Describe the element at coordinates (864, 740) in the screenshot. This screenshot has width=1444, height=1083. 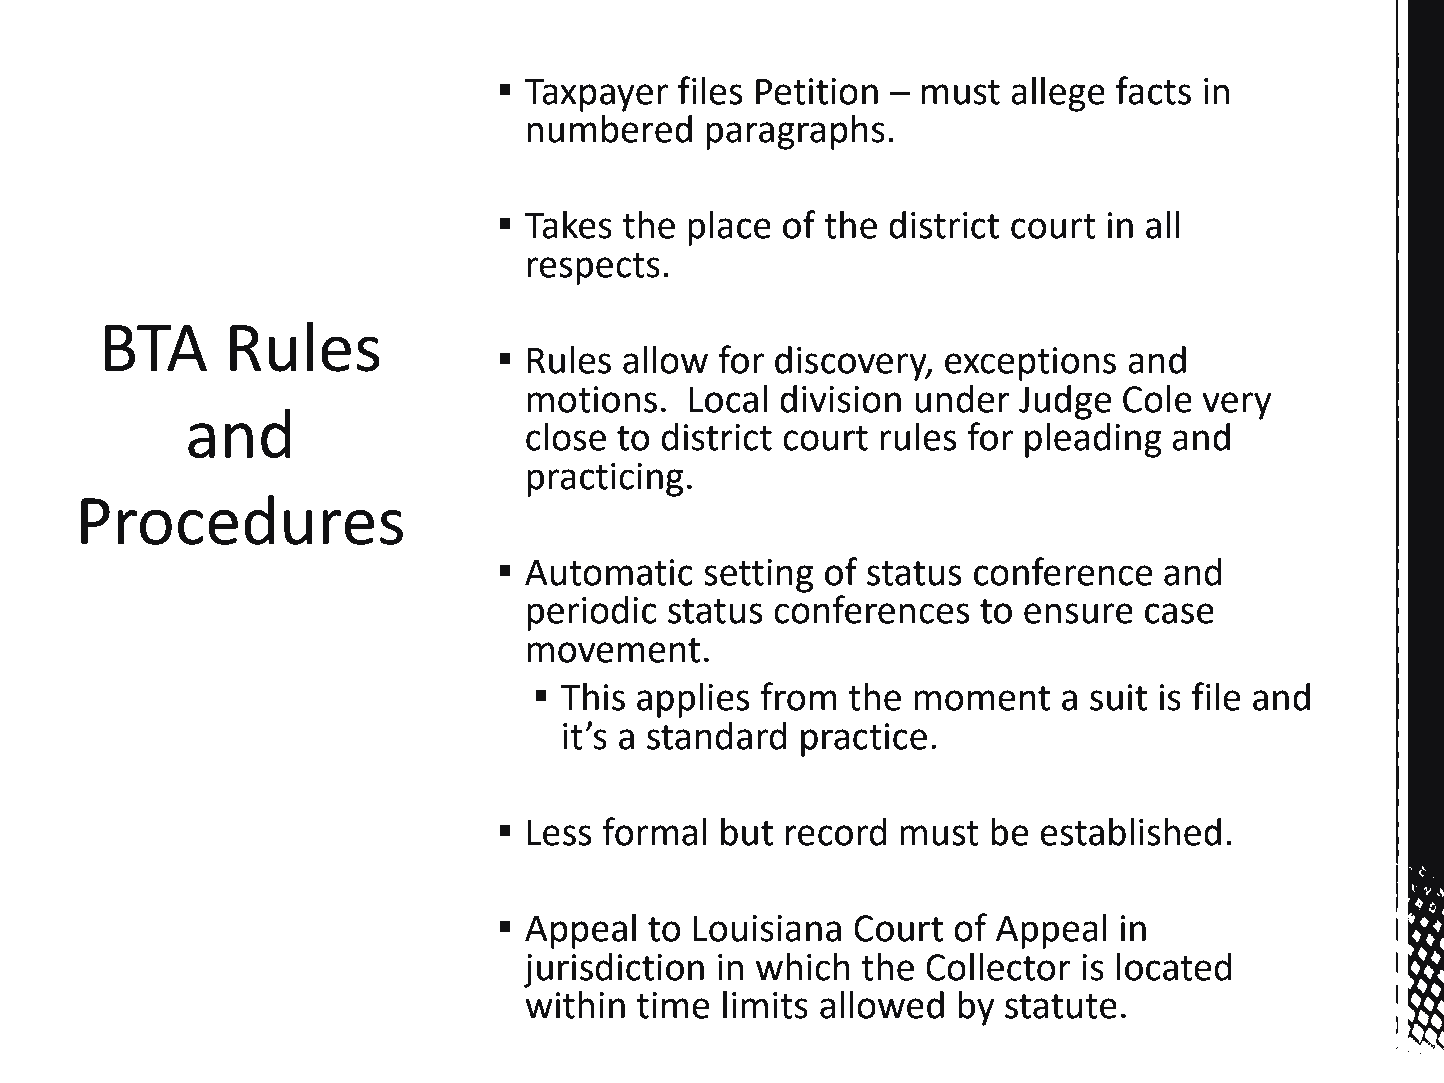
I see `practice` at that location.
